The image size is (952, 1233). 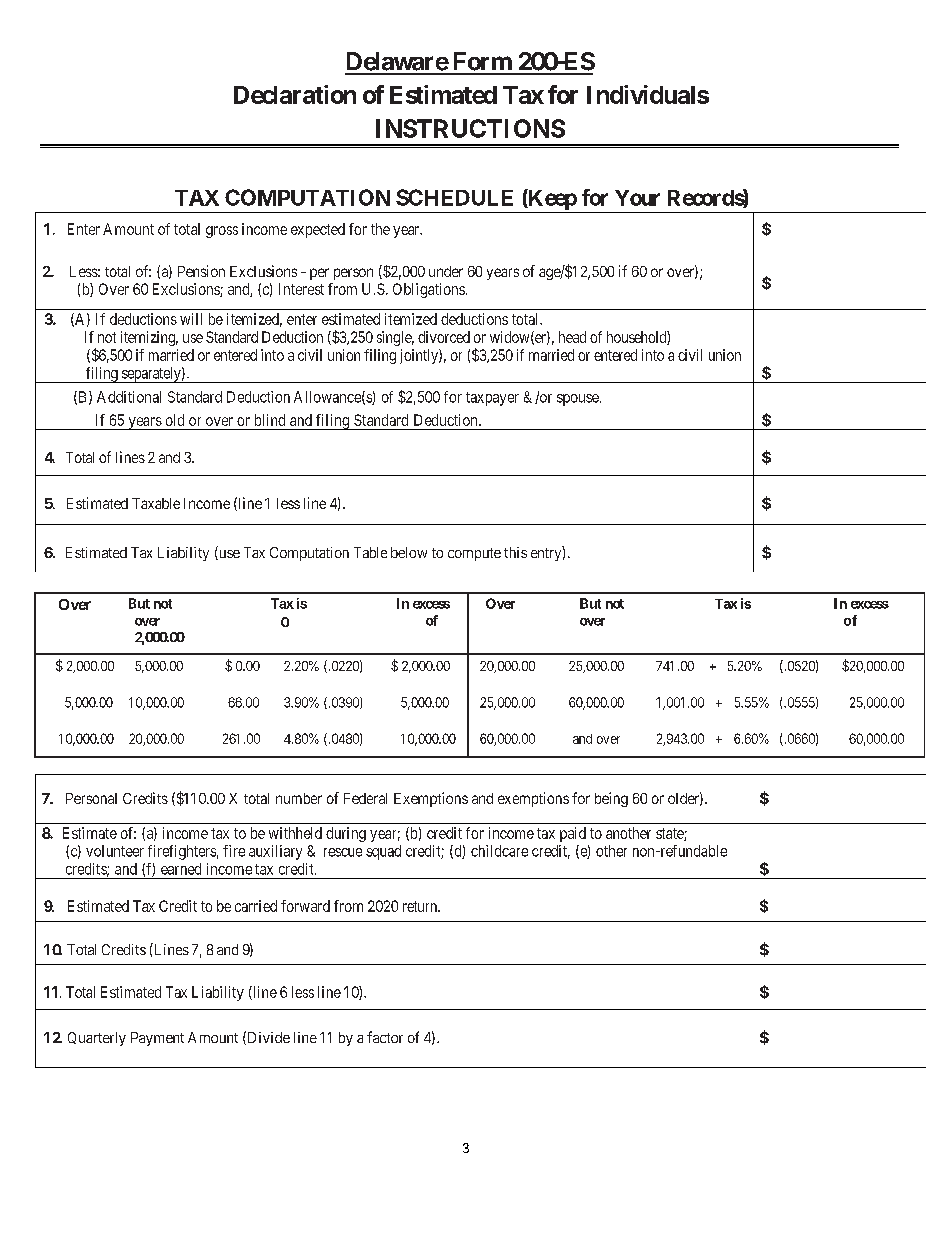 I want to click on factor, so click(x=385, y=1037).
